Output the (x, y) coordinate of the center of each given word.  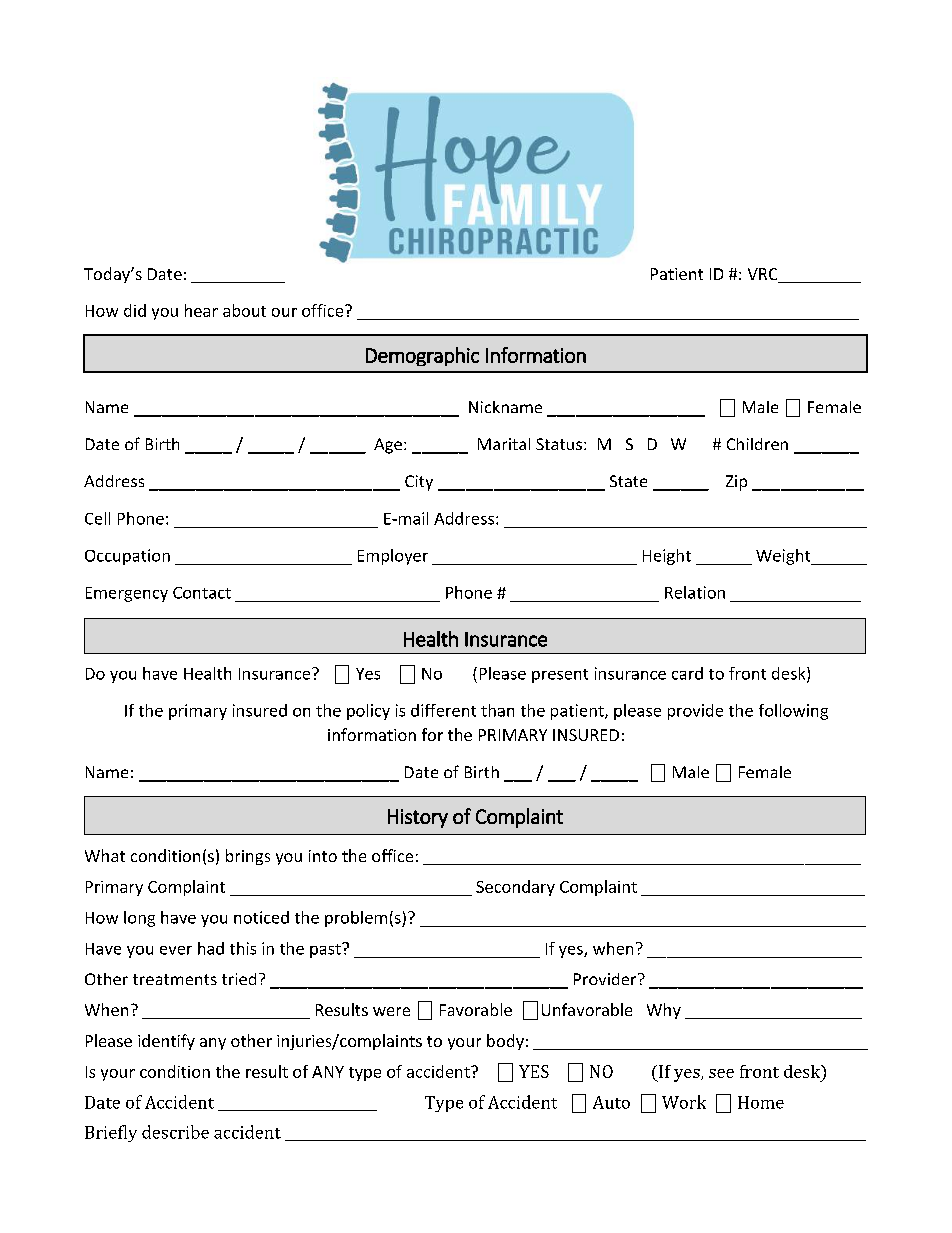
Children (757, 444)
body (505, 1042)
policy (368, 712)
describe (175, 1132)
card (687, 673)
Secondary (515, 888)
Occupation (127, 557)
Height (667, 557)
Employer (393, 557)
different (443, 710)
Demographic (422, 356)
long (139, 919)
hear (201, 310)
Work (684, 1102)
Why (664, 1011)
